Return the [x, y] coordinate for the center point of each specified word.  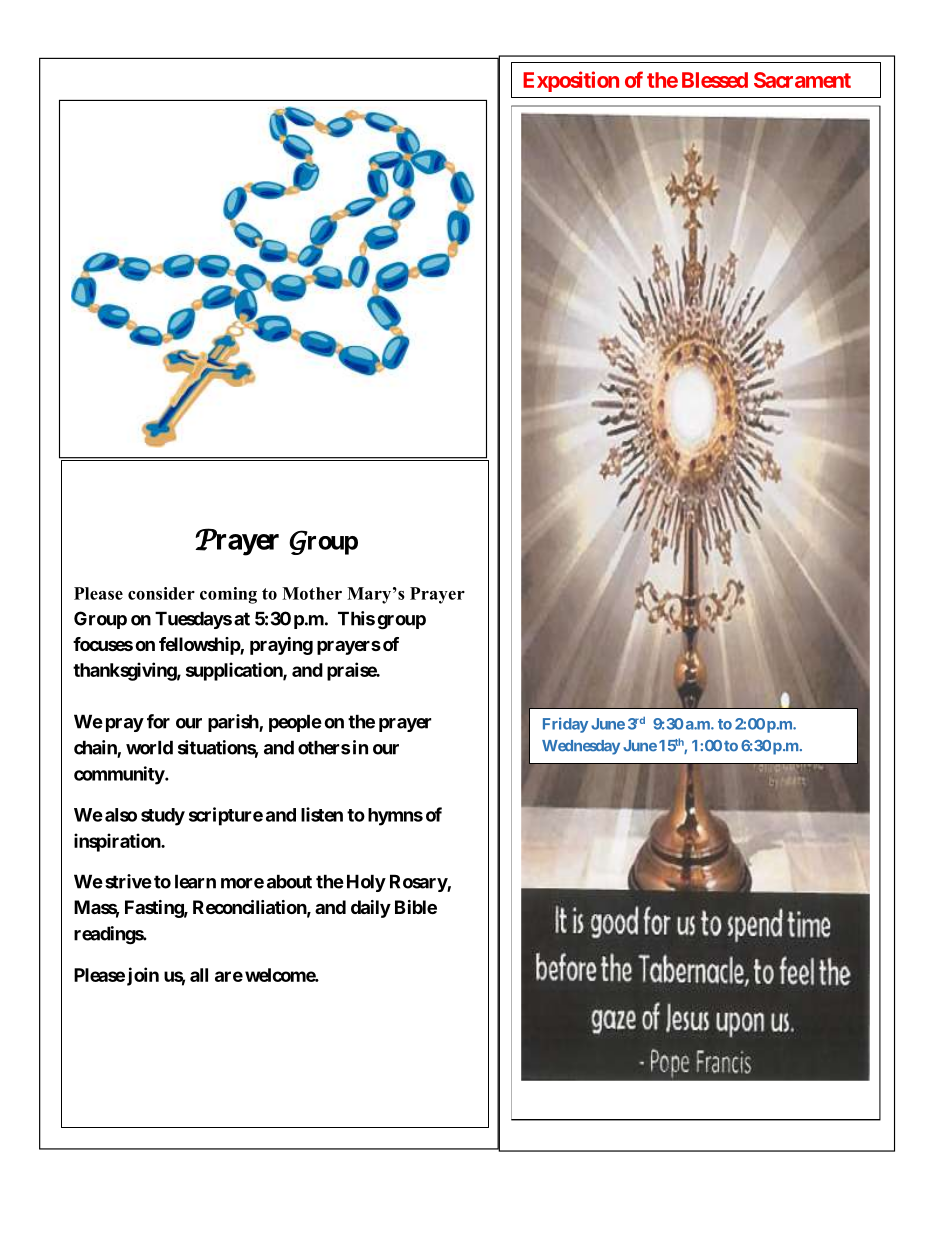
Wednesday [581, 747]
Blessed [715, 80]
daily [371, 909]
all [199, 975]
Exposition [571, 81]
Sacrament [802, 80]
